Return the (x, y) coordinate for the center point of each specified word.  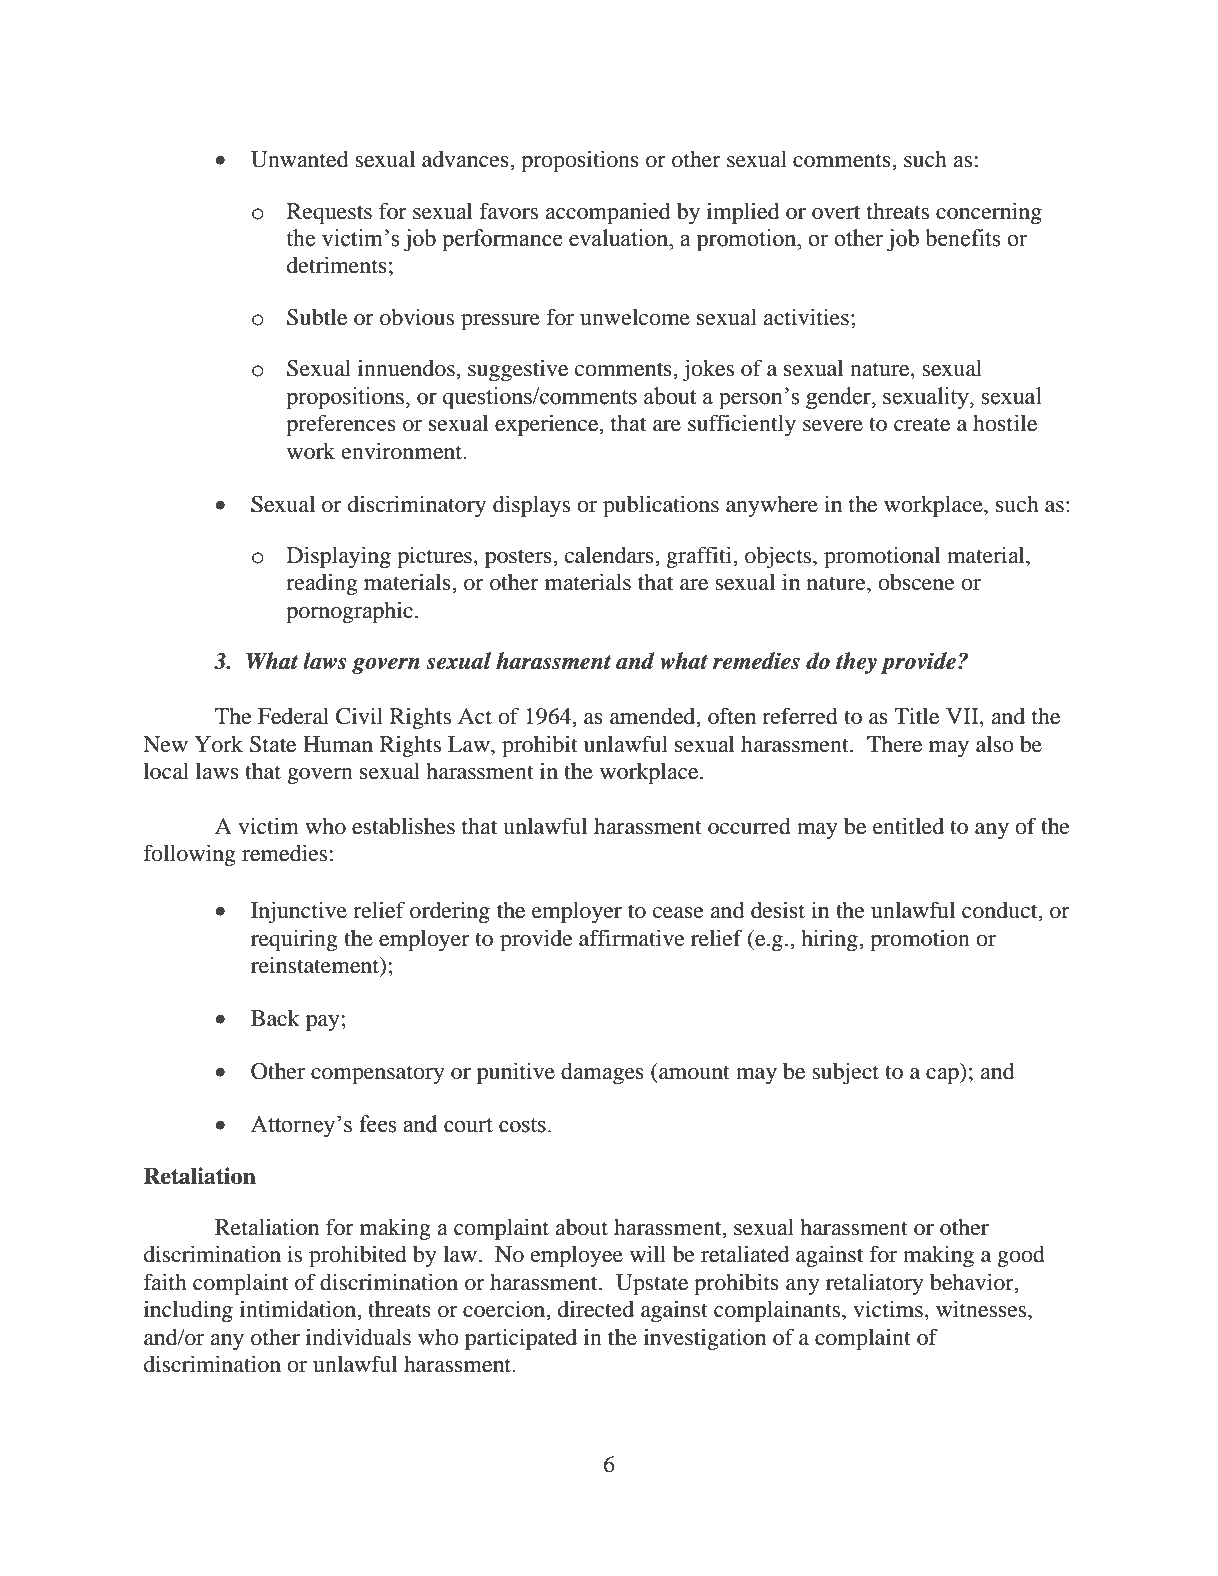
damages (602, 1074)
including (188, 1311)
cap (943, 1076)
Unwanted (299, 159)
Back (275, 1018)
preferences (341, 425)
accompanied (607, 213)
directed (596, 1309)
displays (531, 506)
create (922, 424)
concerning (989, 213)
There (894, 744)
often (732, 716)
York (218, 744)
